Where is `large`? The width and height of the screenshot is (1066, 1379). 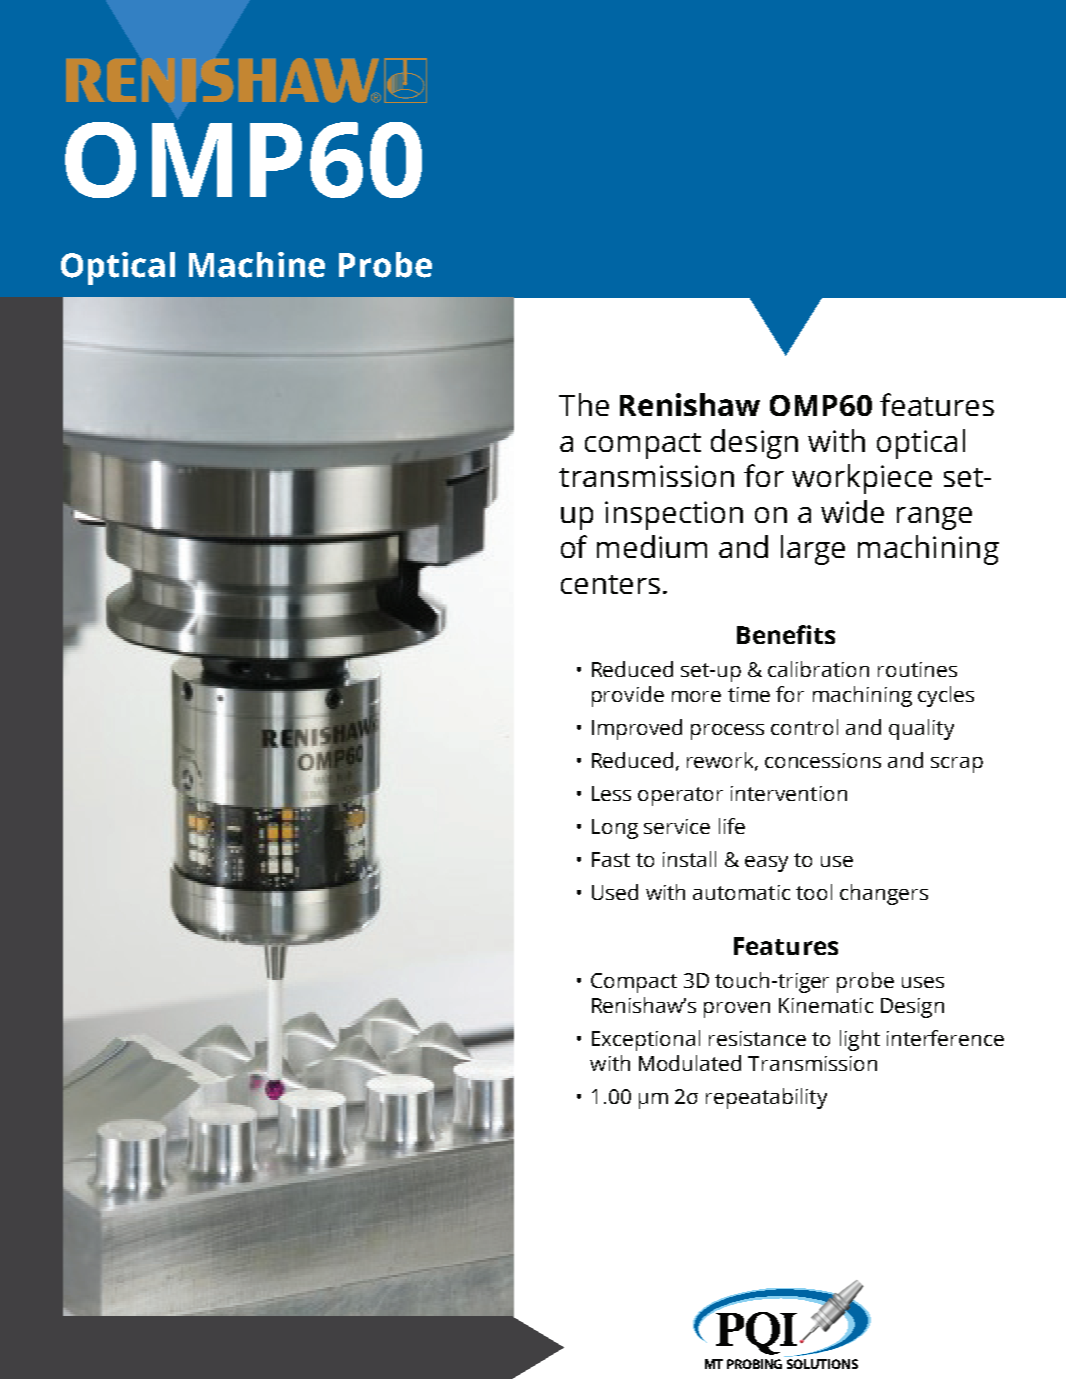
large is located at coordinates (813, 550).
